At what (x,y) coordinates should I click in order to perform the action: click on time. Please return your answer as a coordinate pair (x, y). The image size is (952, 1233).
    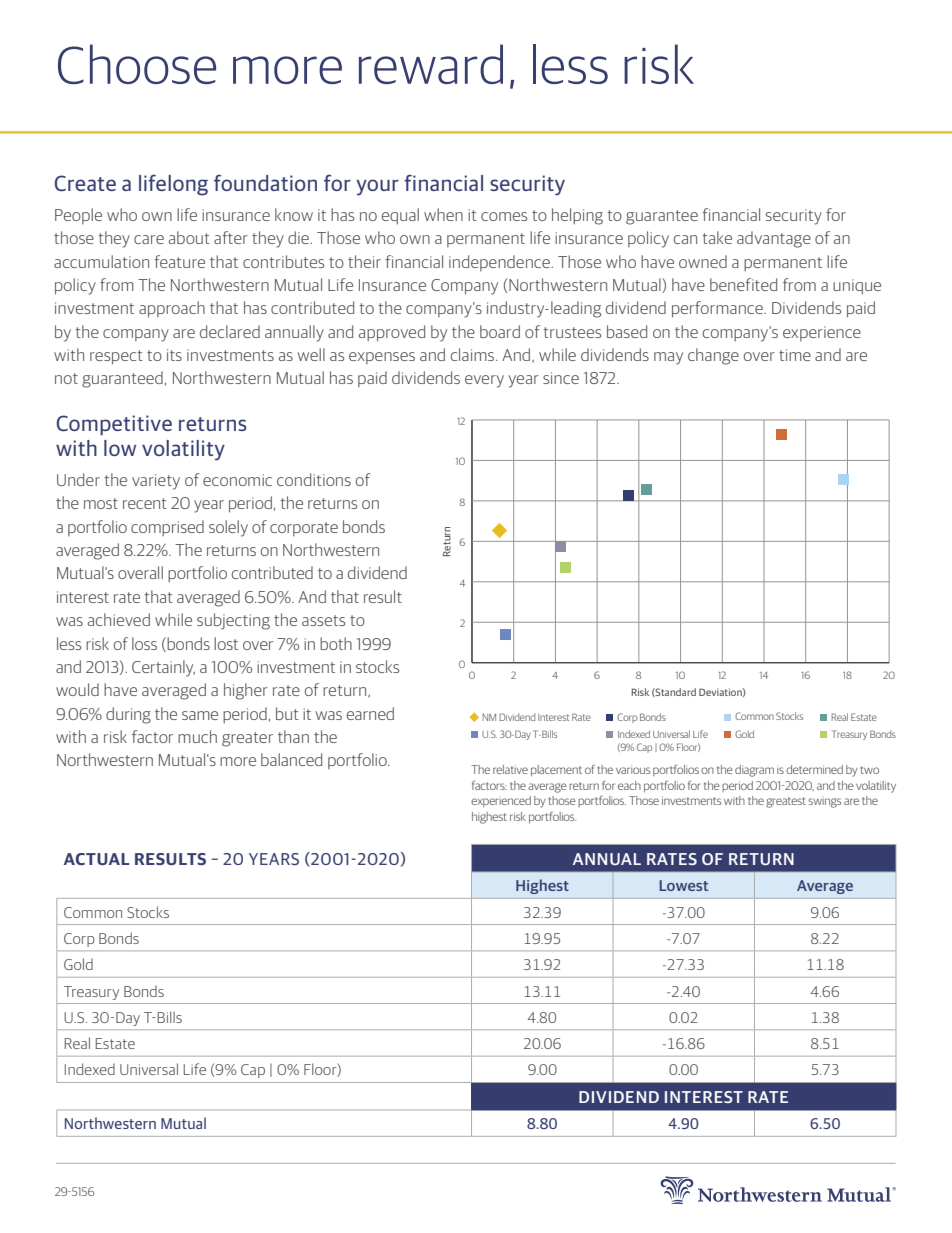
    Looking at the image, I should click on (795, 355).
